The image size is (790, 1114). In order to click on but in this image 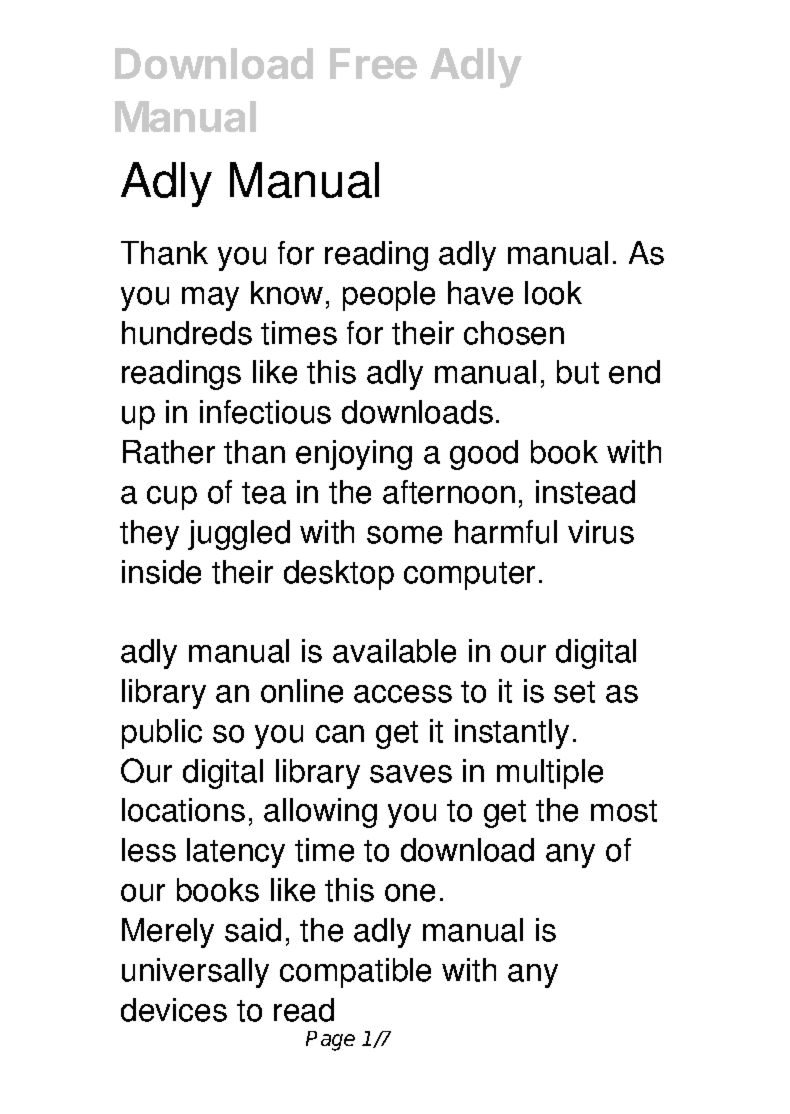, I will do `click(578, 372)`.
